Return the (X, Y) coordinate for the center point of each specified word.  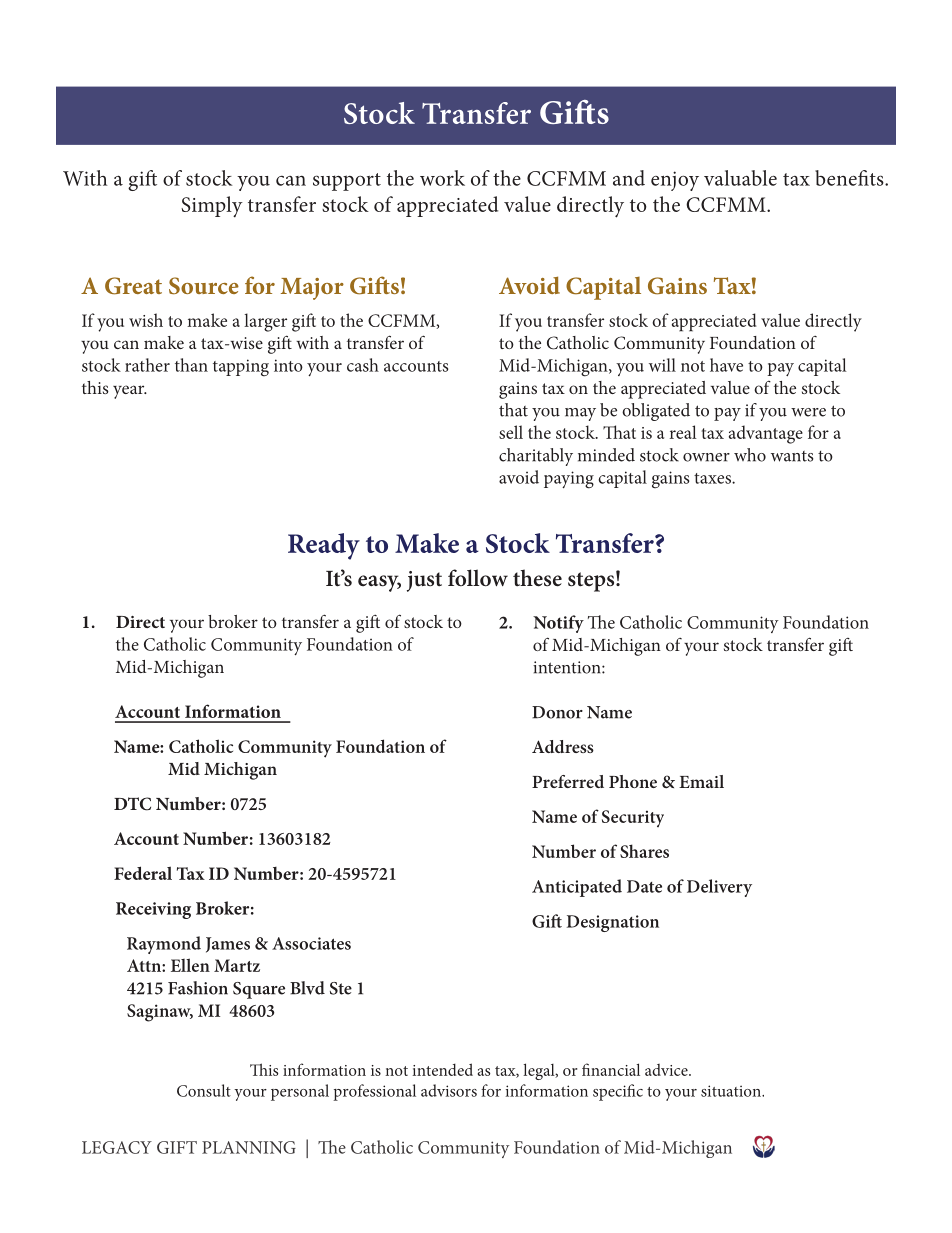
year (130, 392)
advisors (449, 1090)
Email (701, 781)
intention (568, 667)
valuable (740, 178)
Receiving (153, 910)
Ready (324, 546)
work (442, 178)
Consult (204, 1090)
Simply (212, 207)
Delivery (719, 888)
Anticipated (577, 888)
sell (511, 432)
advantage (766, 434)
